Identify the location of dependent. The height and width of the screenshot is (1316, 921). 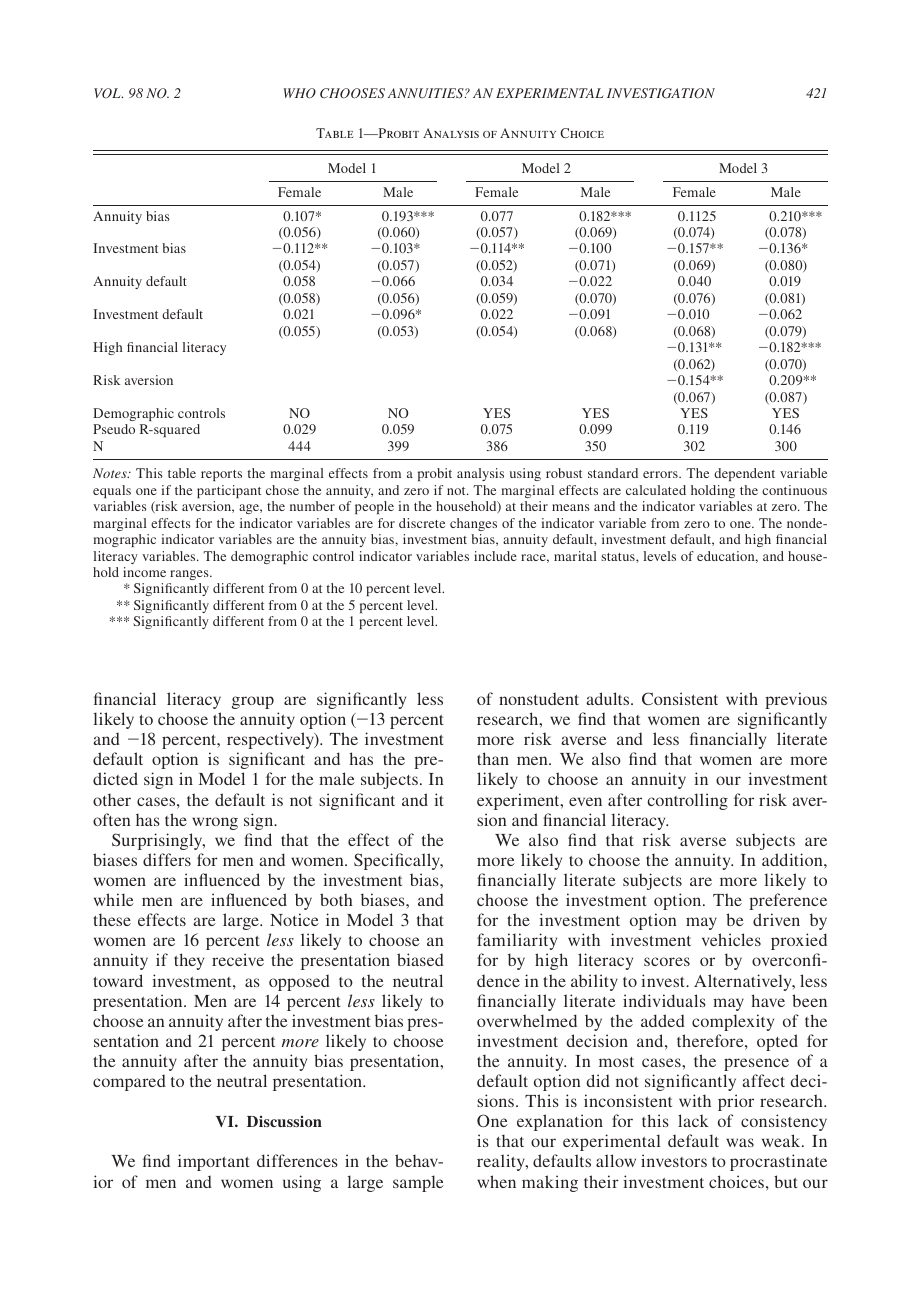
(744, 474).
